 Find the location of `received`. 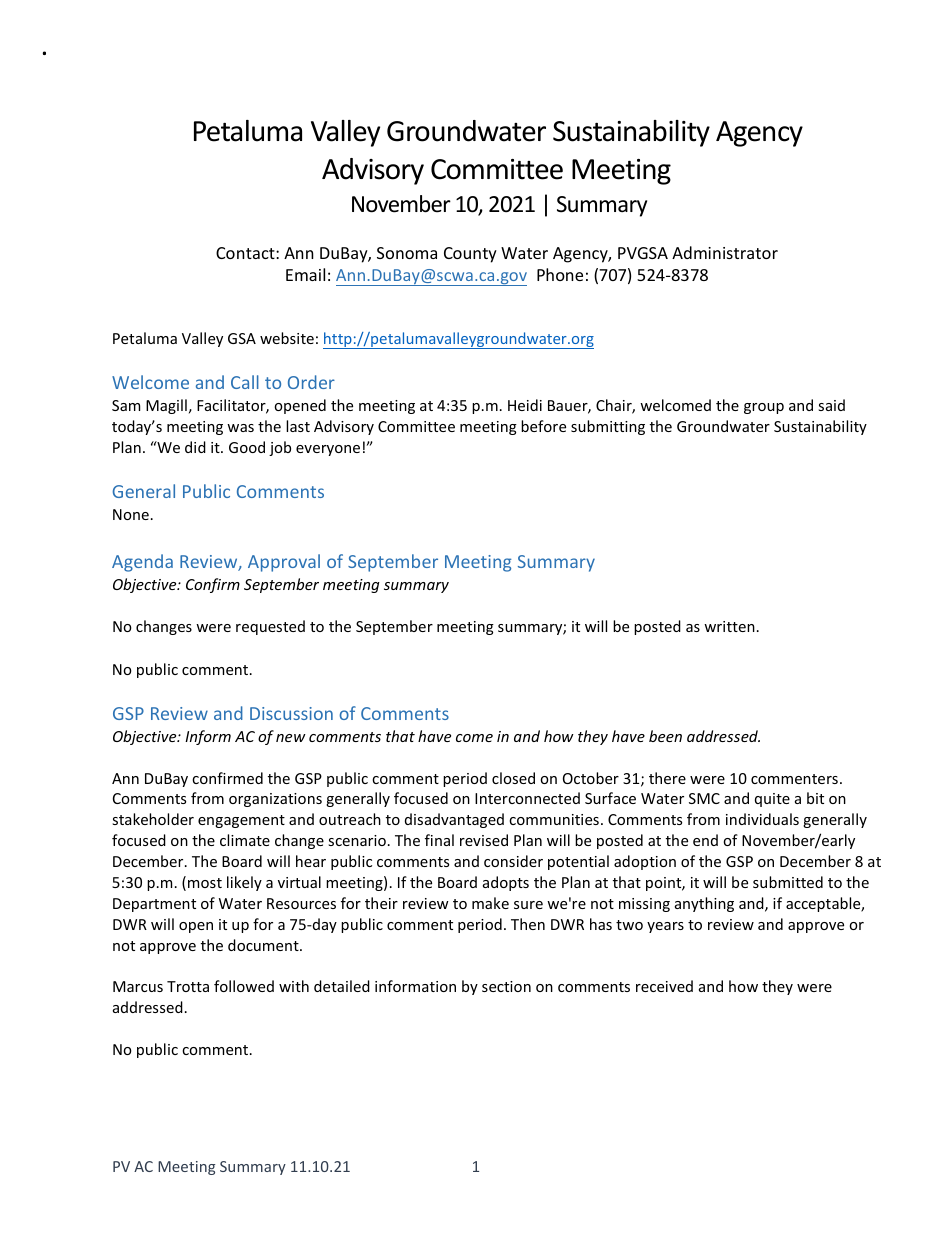

received is located at coordinates (664, 986).
